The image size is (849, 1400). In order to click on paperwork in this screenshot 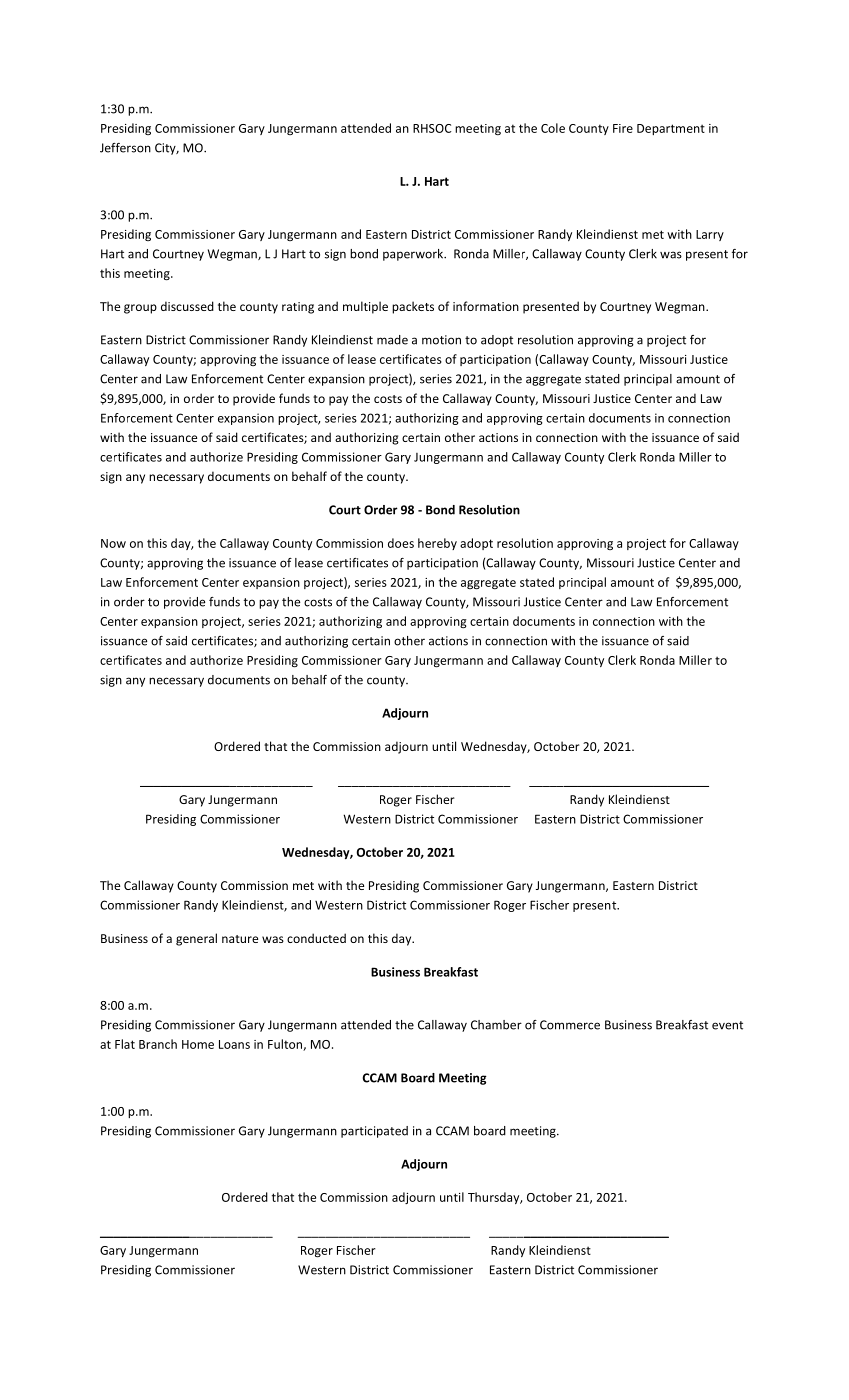, I will do `click(414, 255)`.
